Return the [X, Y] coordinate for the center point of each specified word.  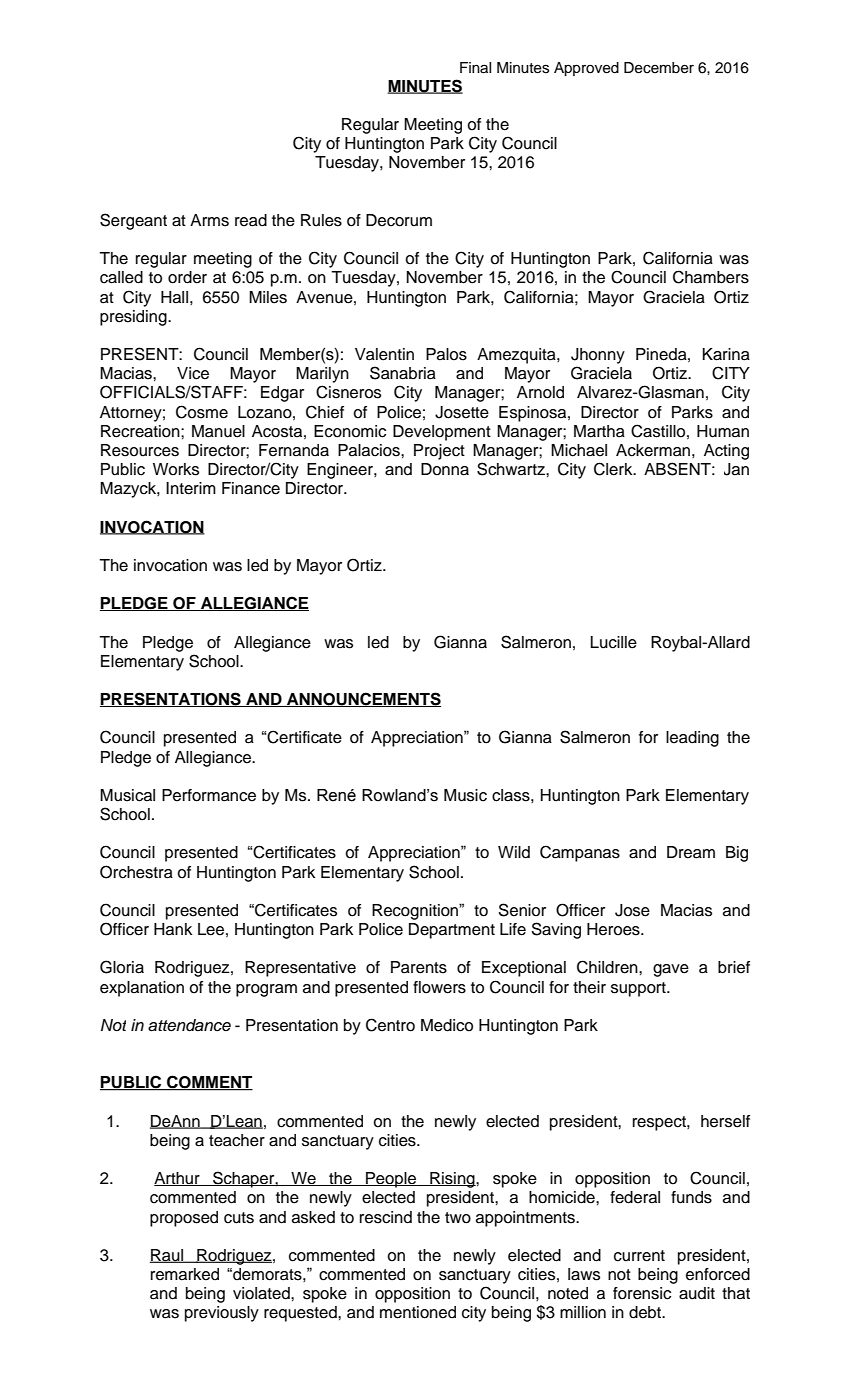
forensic [642, 1293]
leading [692, 739]
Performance [209, 795]
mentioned [418, 1312]
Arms [209, 220]
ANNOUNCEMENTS [363, 699]
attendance [189, 1025]
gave [671, 970]
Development [442, 433]
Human [723, 431]
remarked [185, 1274]
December [659, 68]
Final [475, 68]
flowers [439, 987]
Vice [193, 373]
